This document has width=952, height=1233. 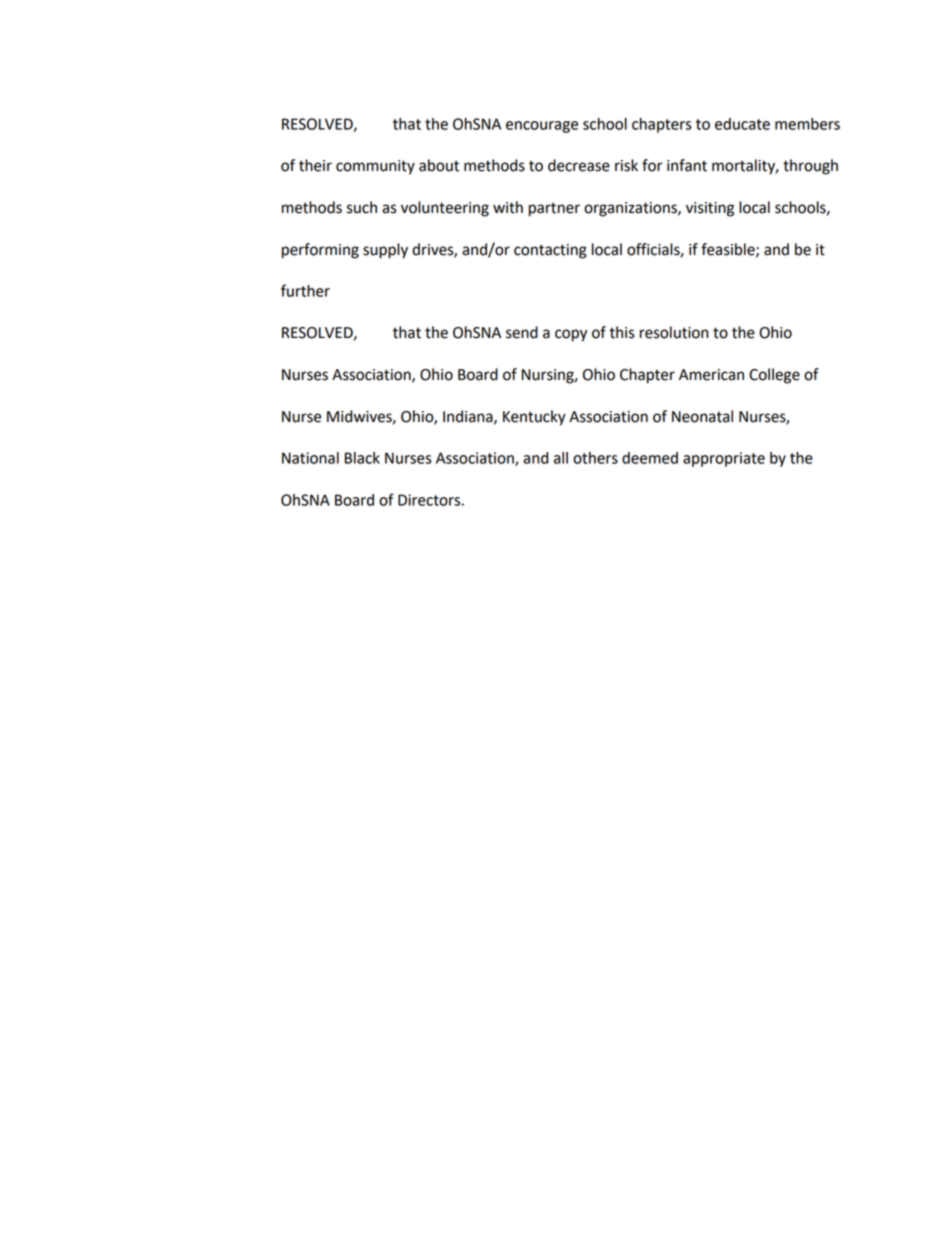 I want to click on Black, so click(x=362, y=458).
